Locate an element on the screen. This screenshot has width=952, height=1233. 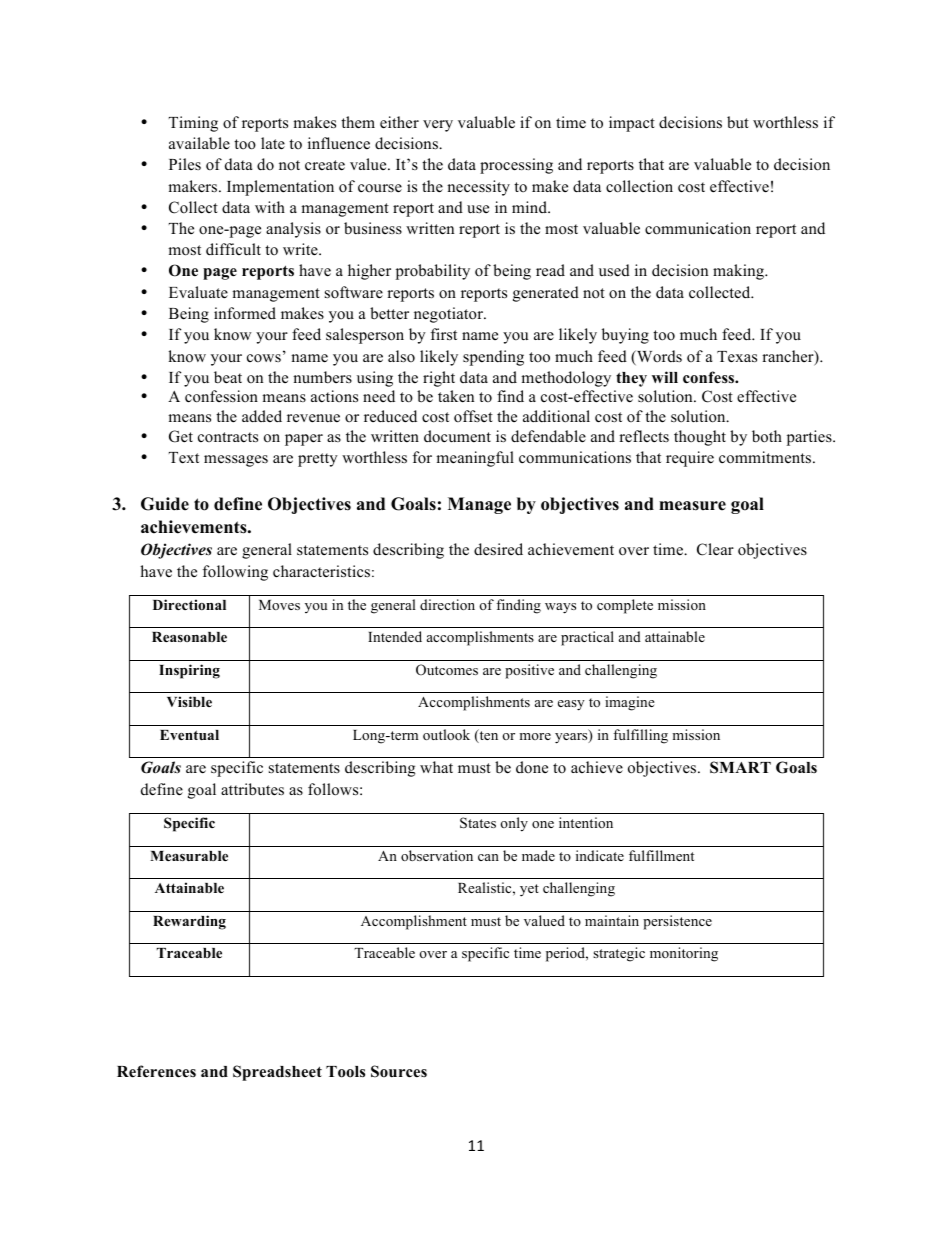
available is located at coordinates (199, 143).
